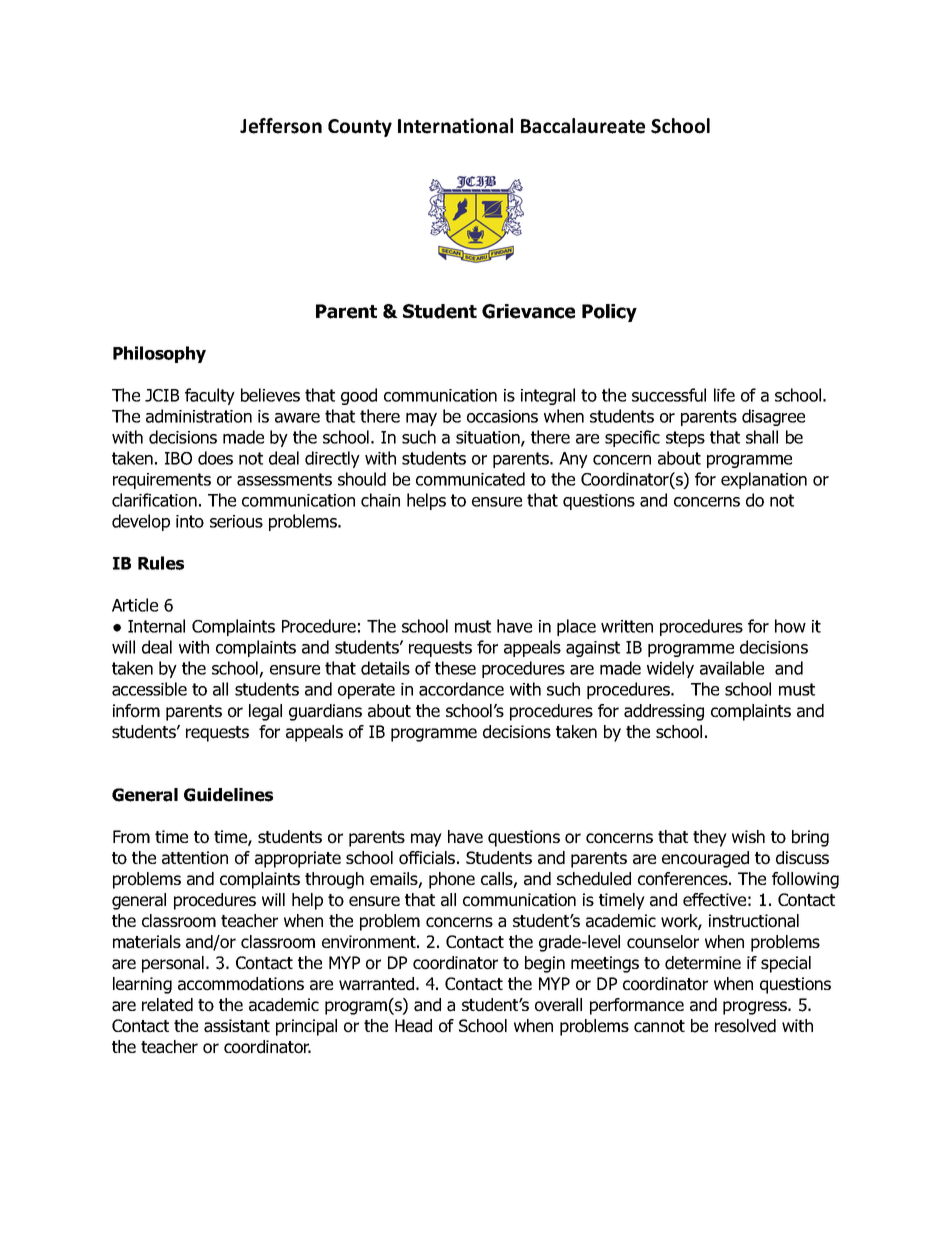  I want to click on International, so click(455, 126).
